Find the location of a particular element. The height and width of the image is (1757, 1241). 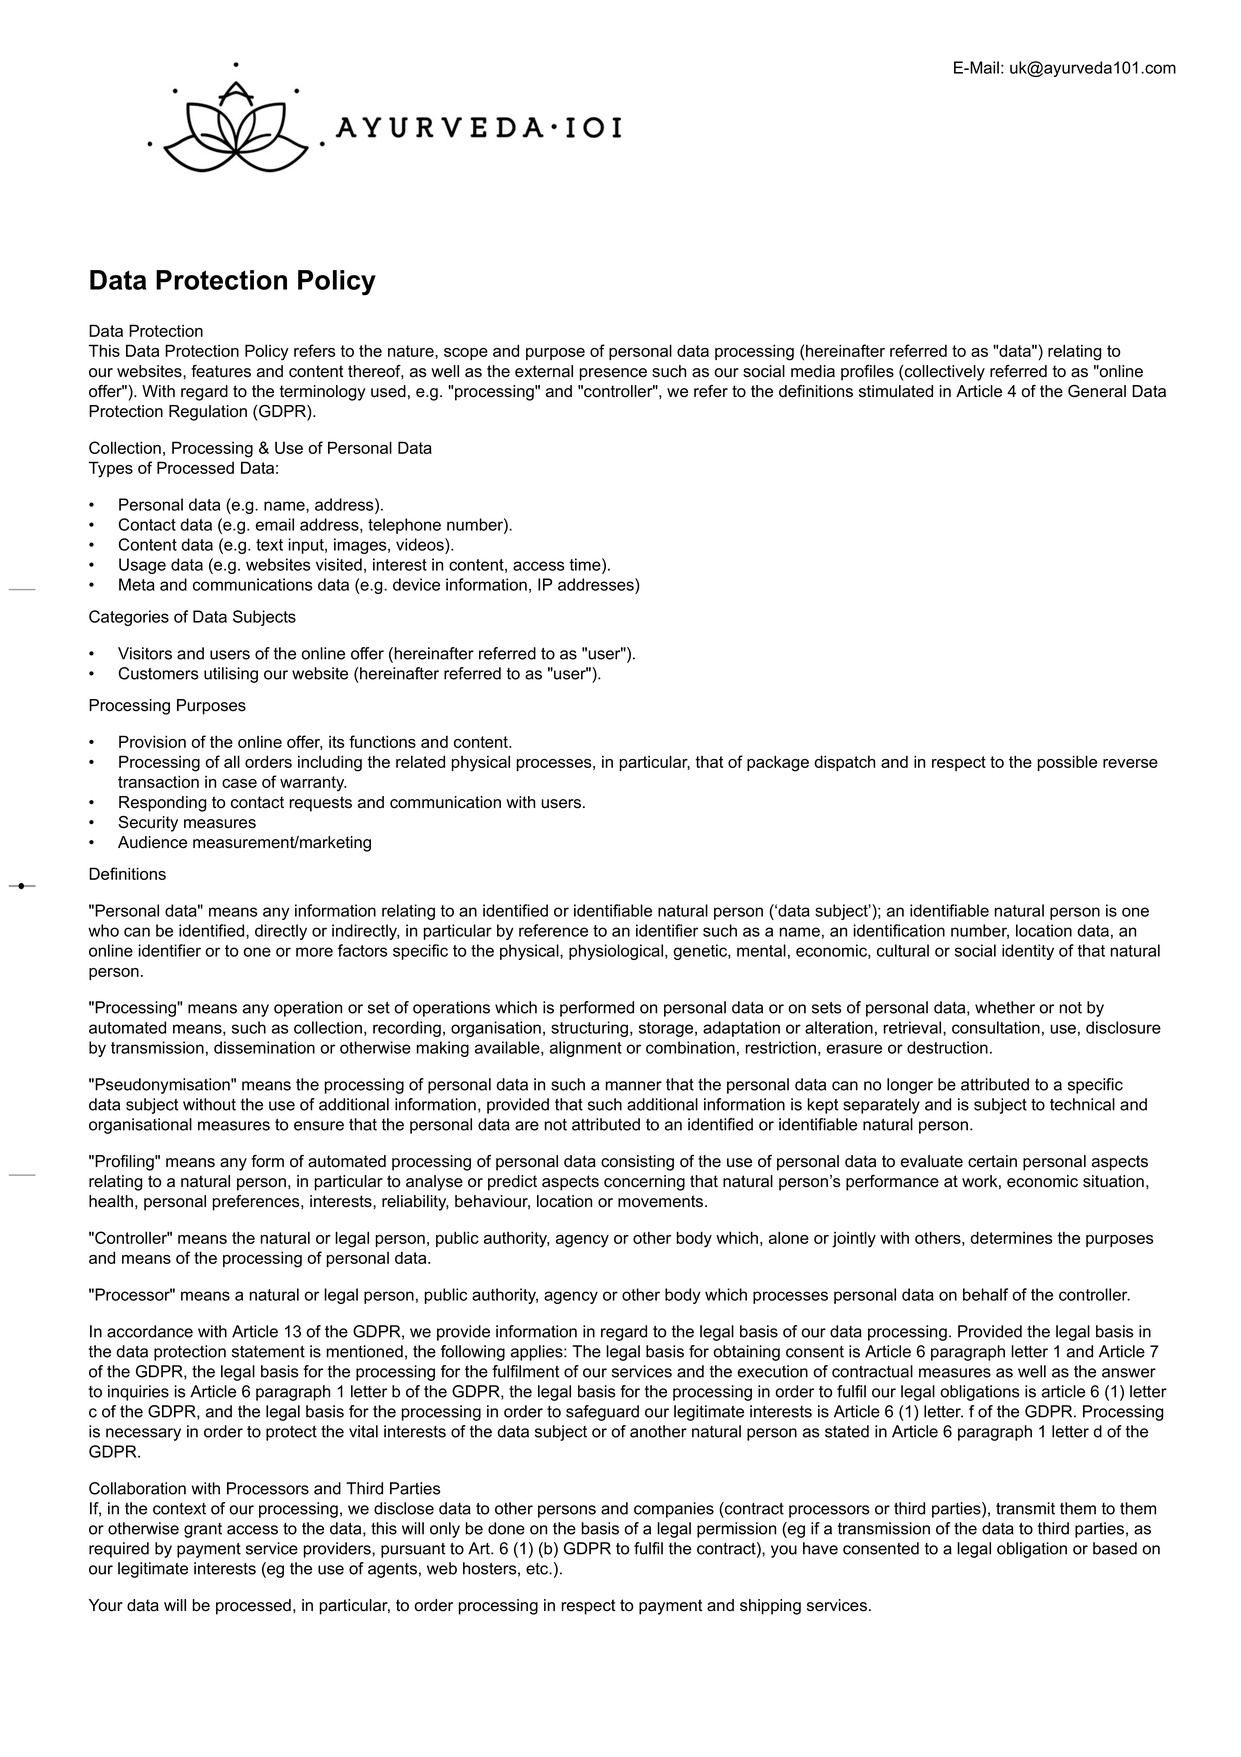

features is located at coordinates (221, 371).
